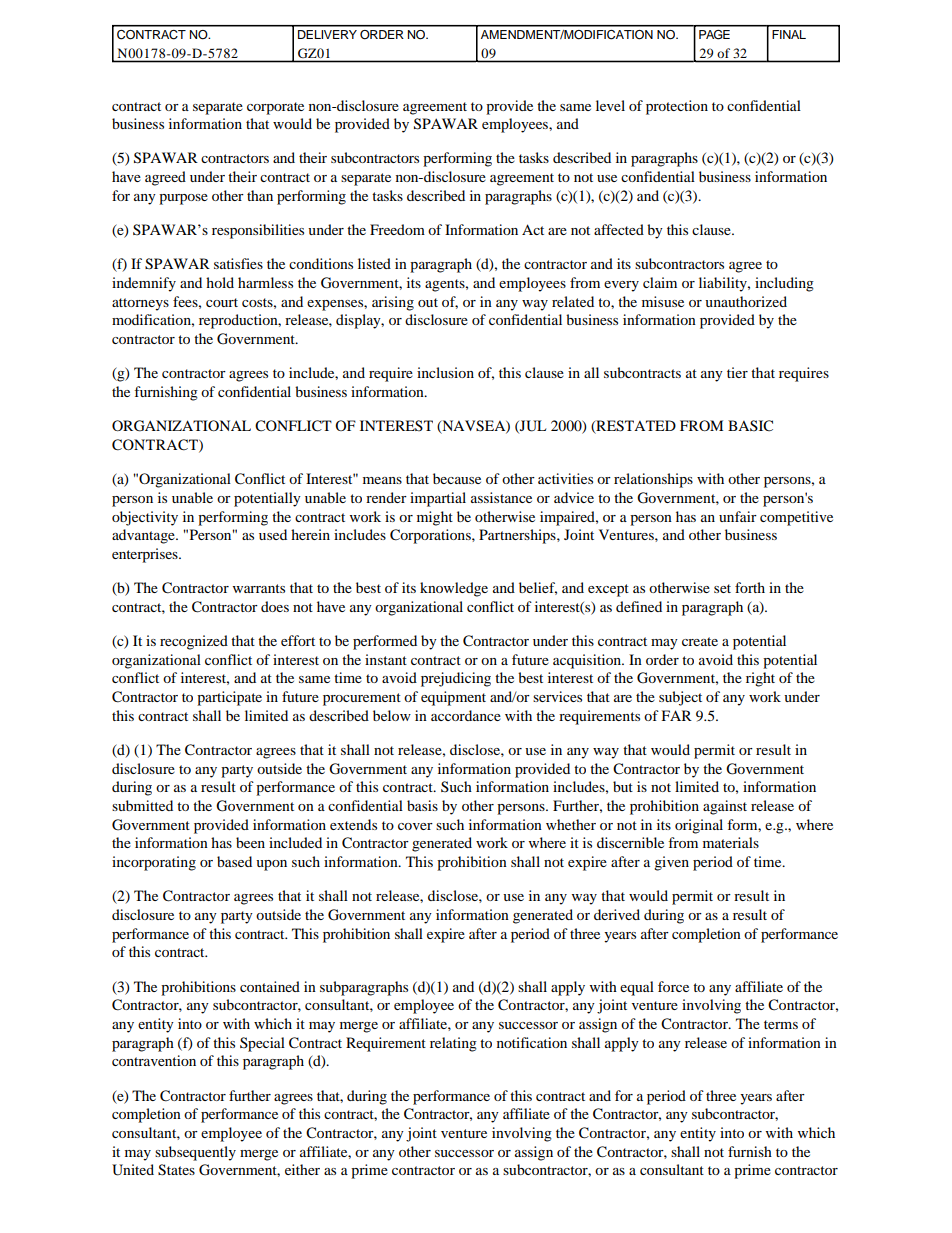  What do you see at coordinates (457, 478) in the screenshot?
I see `because` at bounding box center [457, 478].
